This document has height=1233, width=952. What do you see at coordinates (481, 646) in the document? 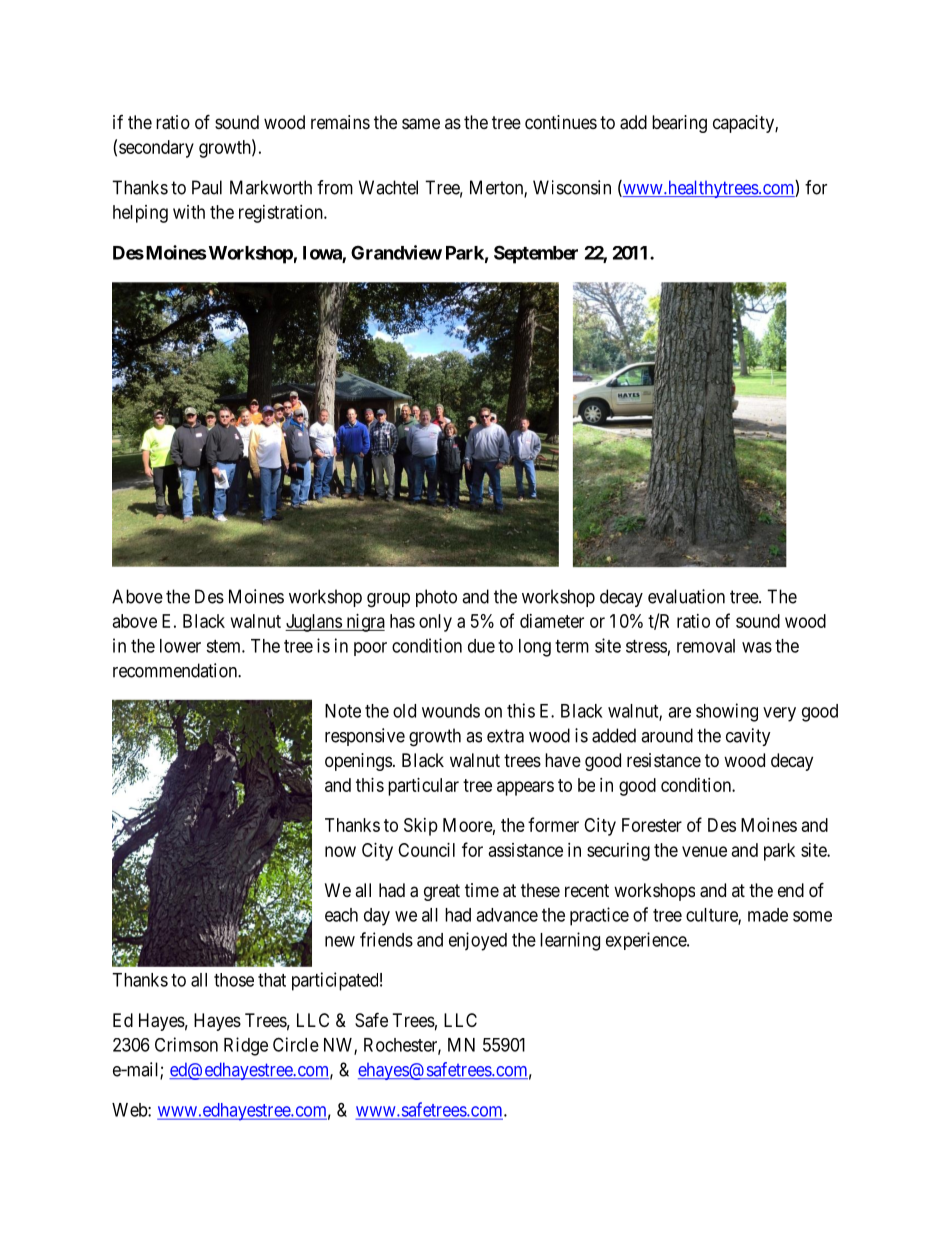
I see `due` at bounding box center [481, 646].
